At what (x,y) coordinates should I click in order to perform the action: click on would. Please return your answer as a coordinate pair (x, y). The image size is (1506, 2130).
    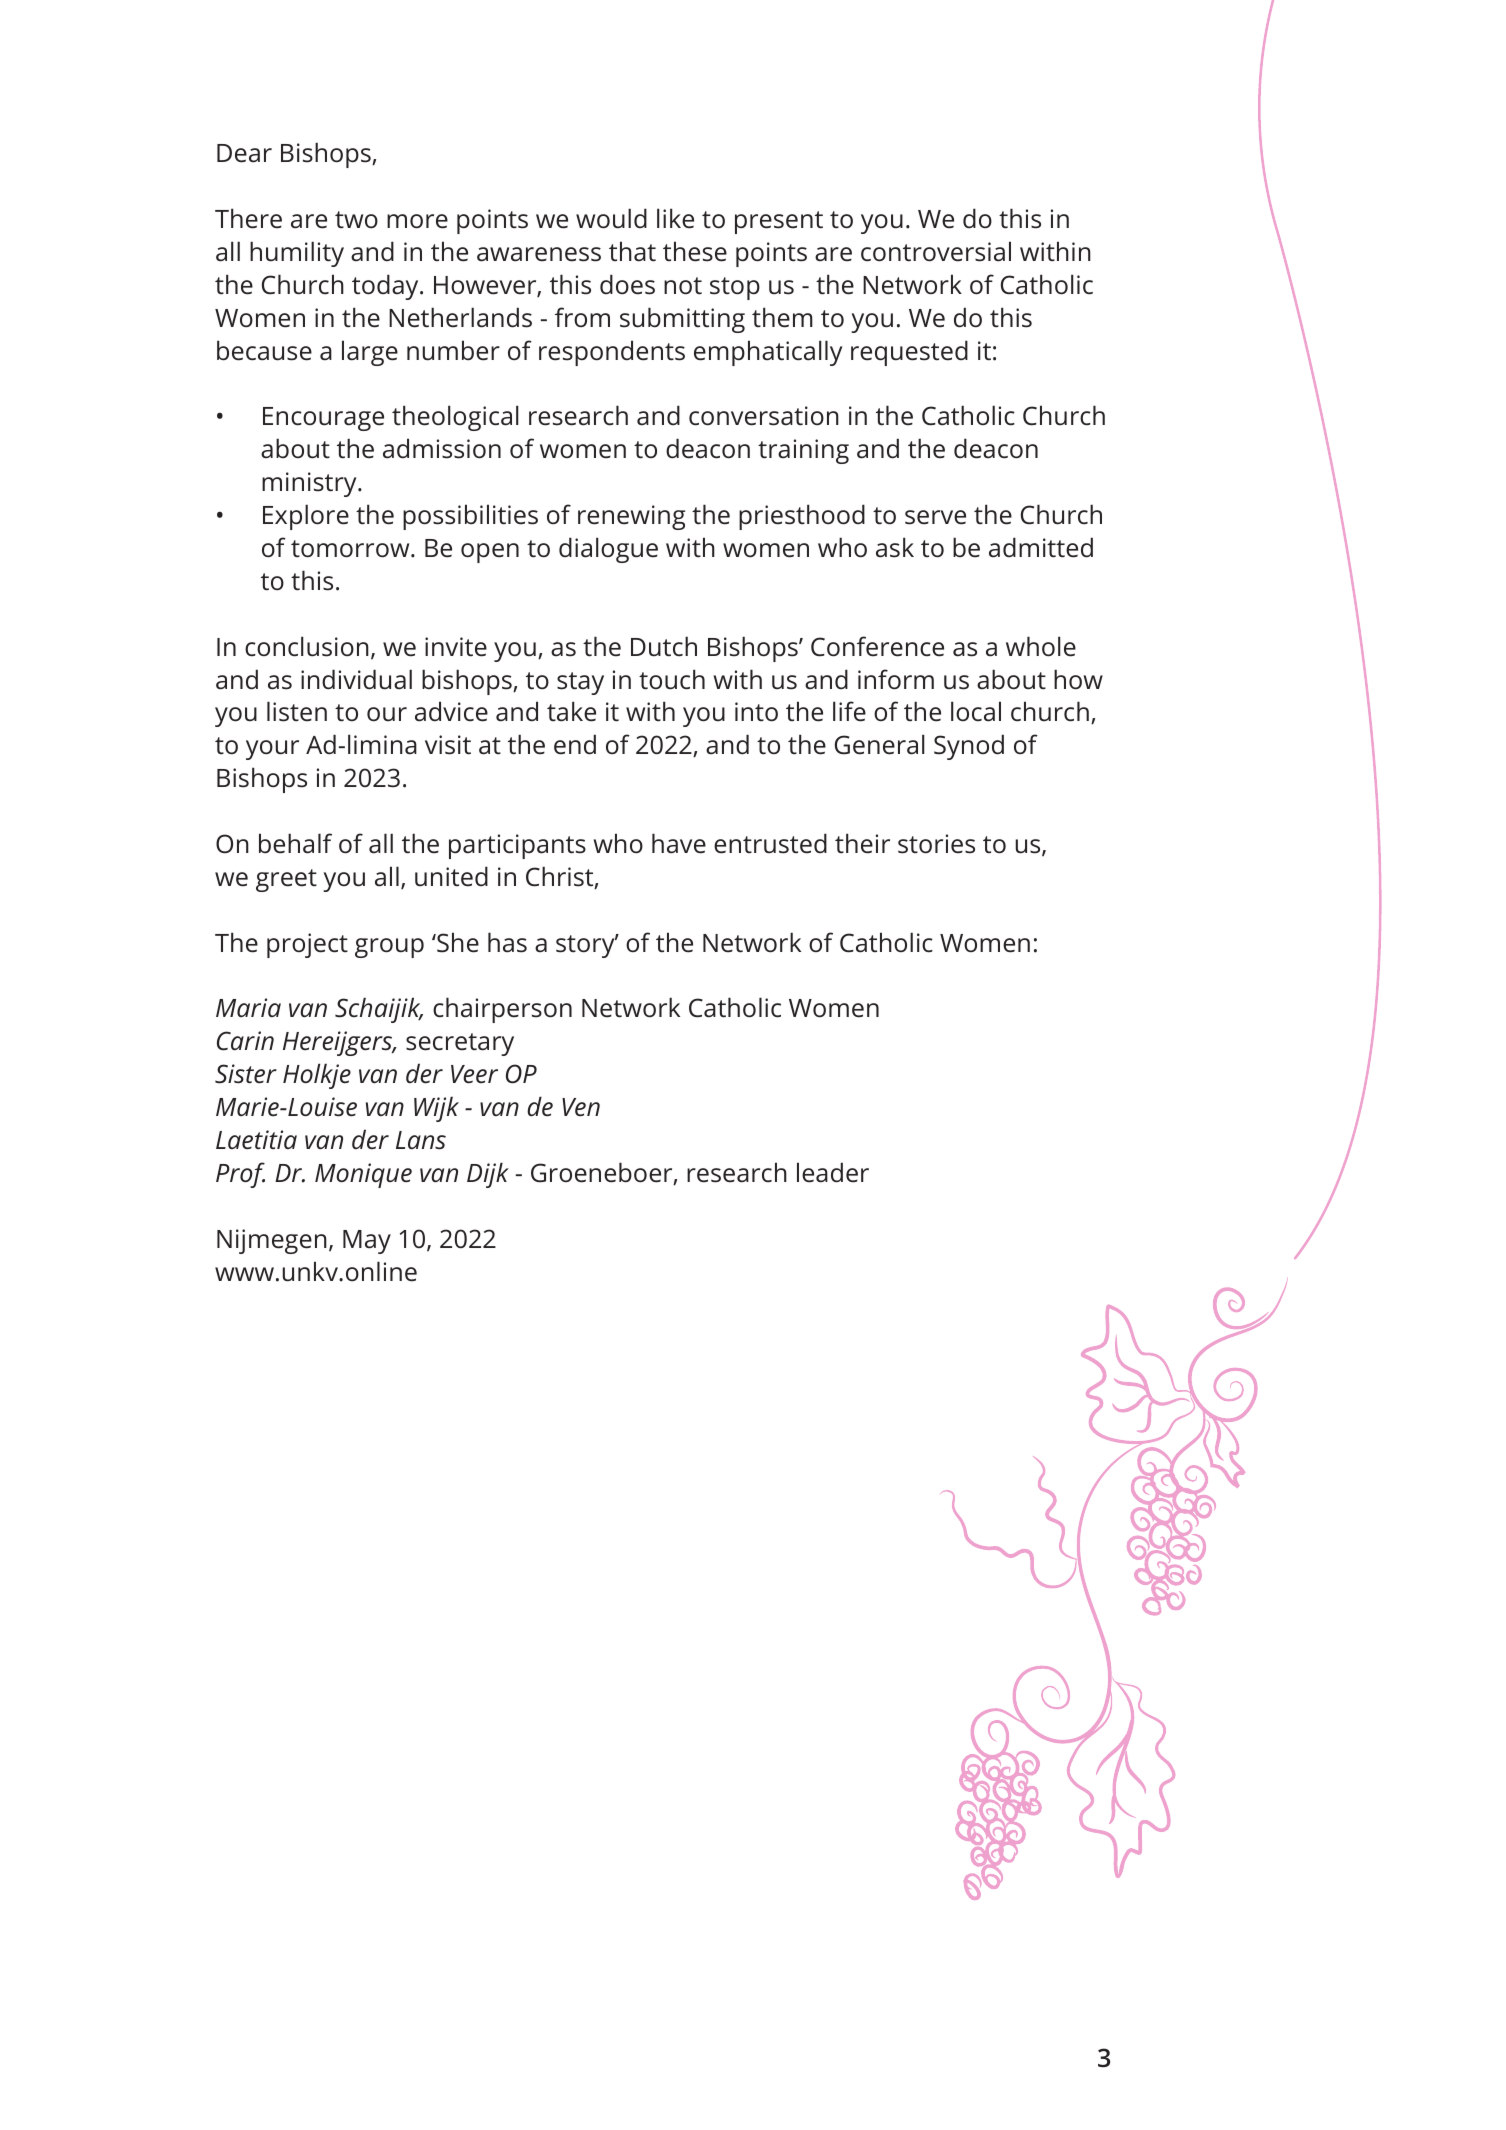
    Looking at the image, I should click on (611, 218).
